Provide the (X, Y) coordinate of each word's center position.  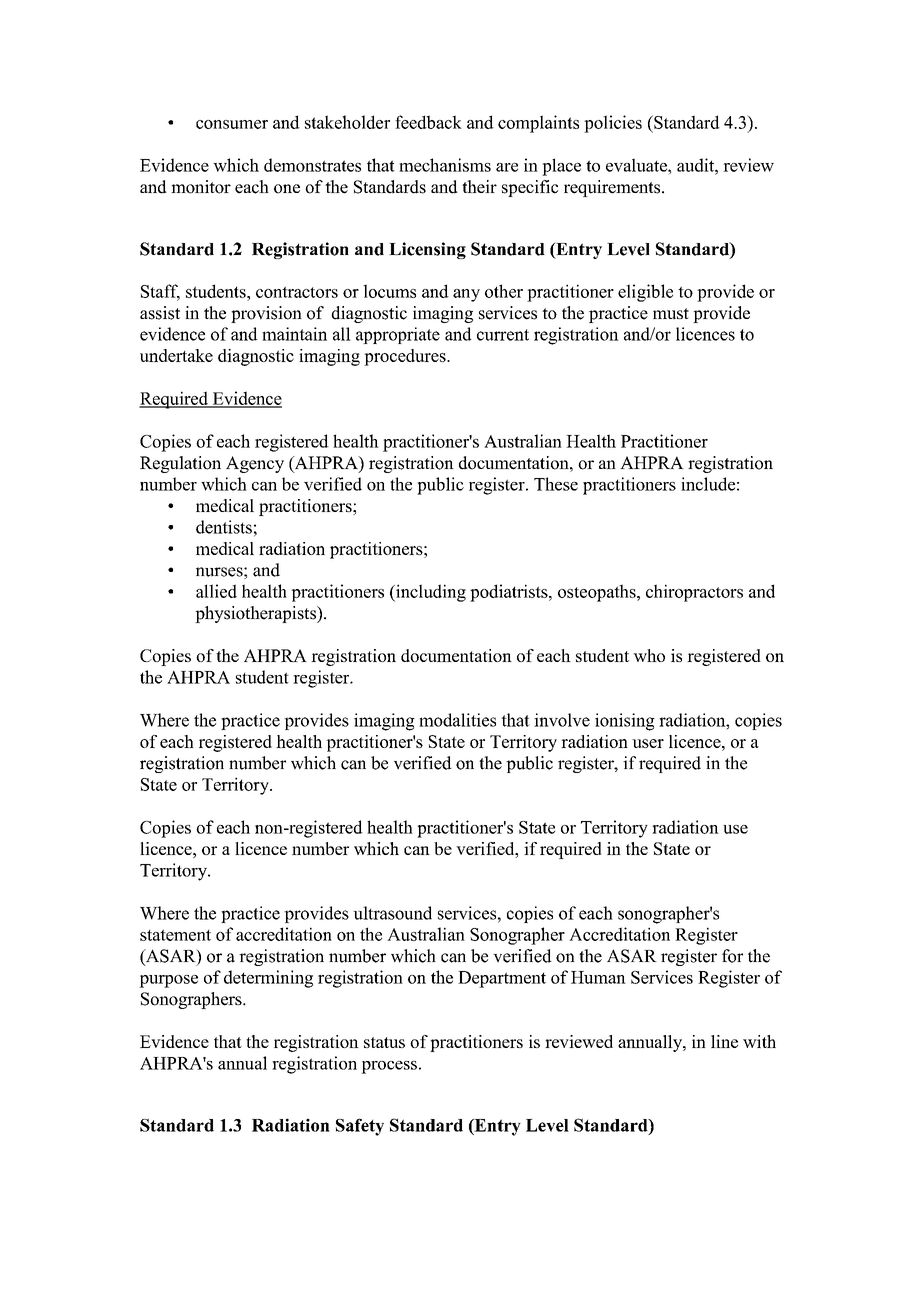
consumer (232, 124)
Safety (360, 1127)
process (389, 1067)
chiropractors (694, 593)
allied (216, 591)
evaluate (637, 165)
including (430, 593)
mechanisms (445, 165)
